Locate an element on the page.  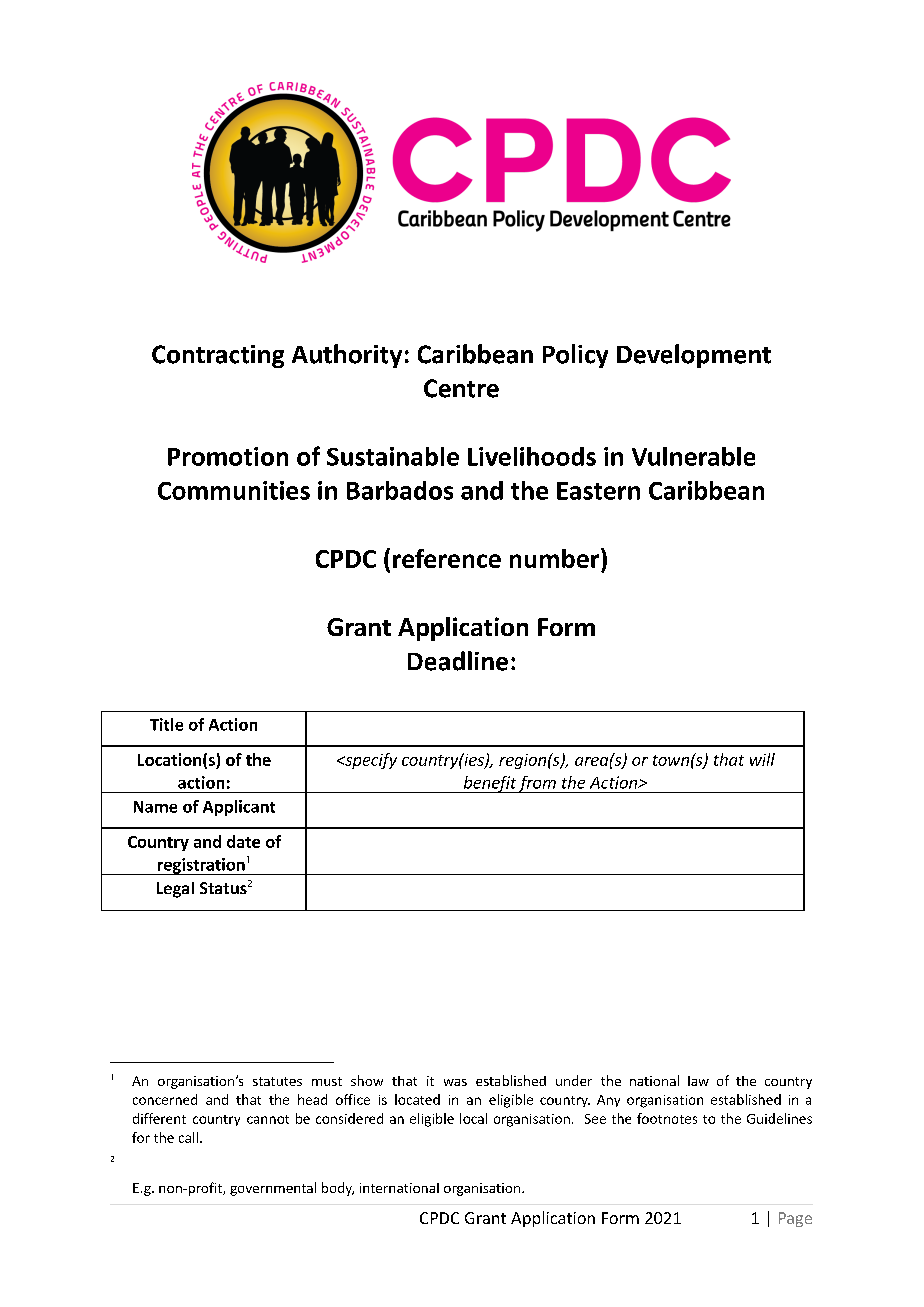
Development is located at coordinates (694, 356).
